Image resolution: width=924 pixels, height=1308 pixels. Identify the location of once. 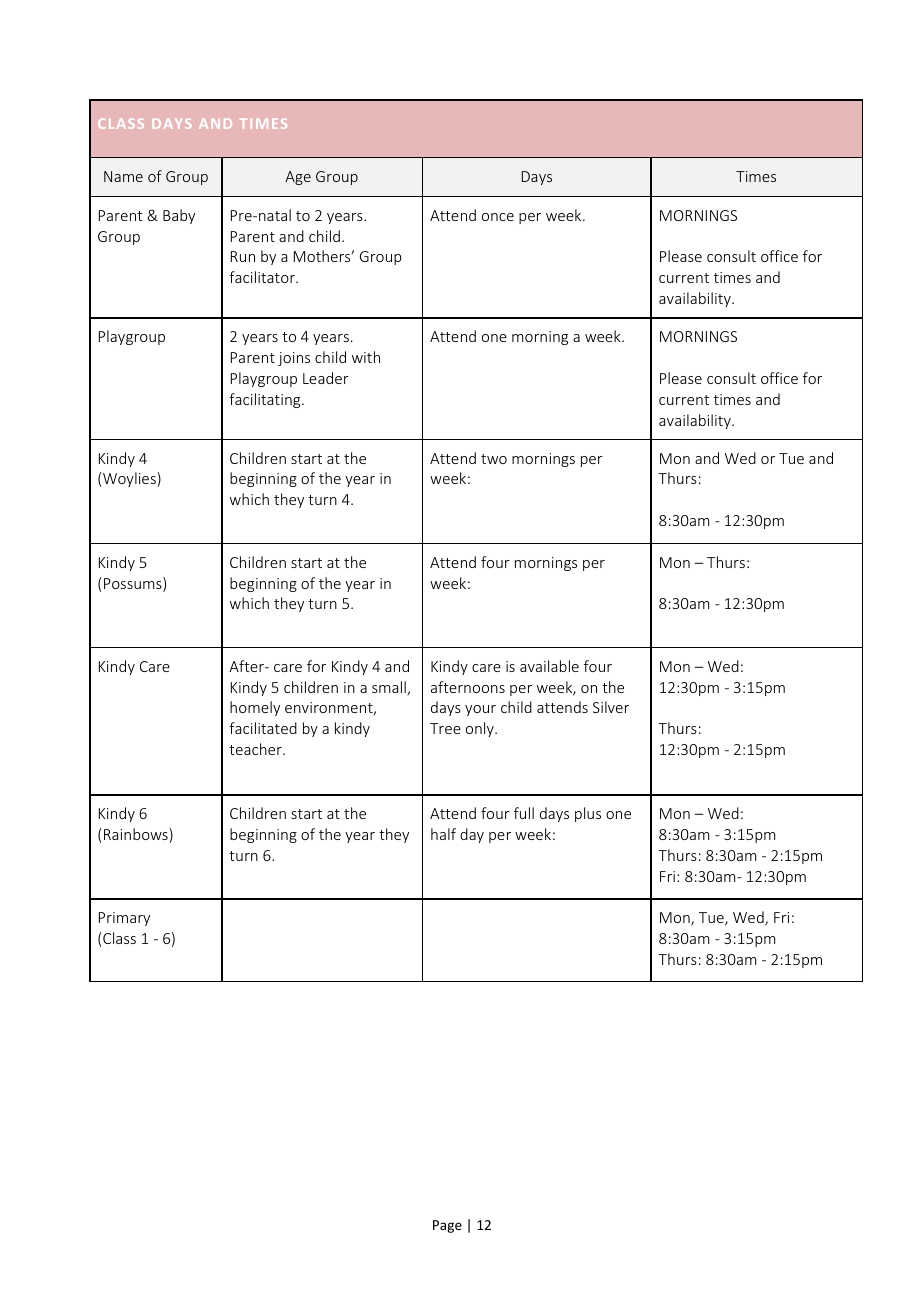
(498, 217).
